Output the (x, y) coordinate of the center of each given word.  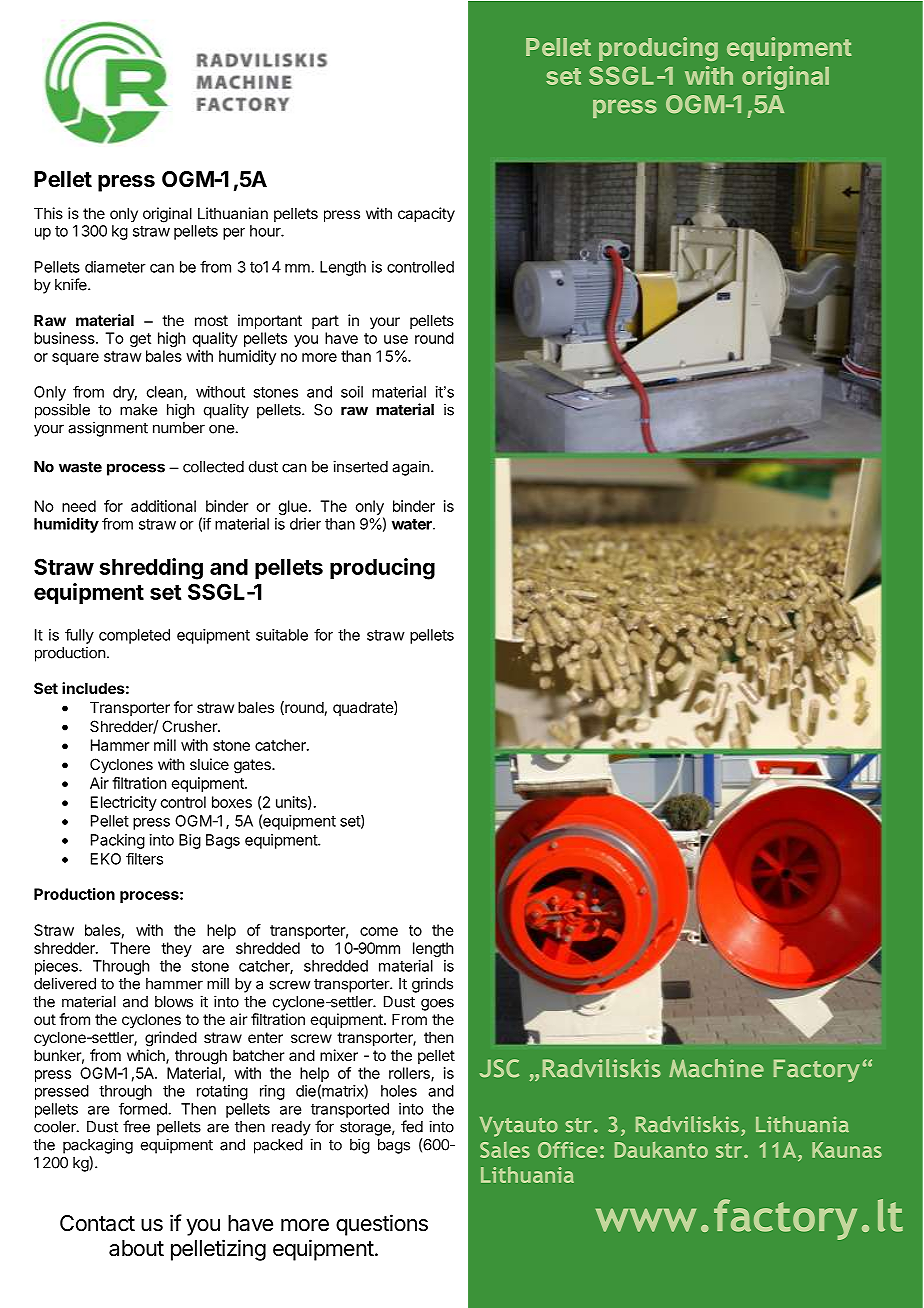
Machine (716, 1068)
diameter (115, 267)
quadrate (364, 708)
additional (163, 506)
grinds (432, 985)
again (410, 468)
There (130, 948)
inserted (360, 466)
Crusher (190, 726)
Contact (97, 1223)
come (379, 931)
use (396, 339)
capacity (426, 214)
